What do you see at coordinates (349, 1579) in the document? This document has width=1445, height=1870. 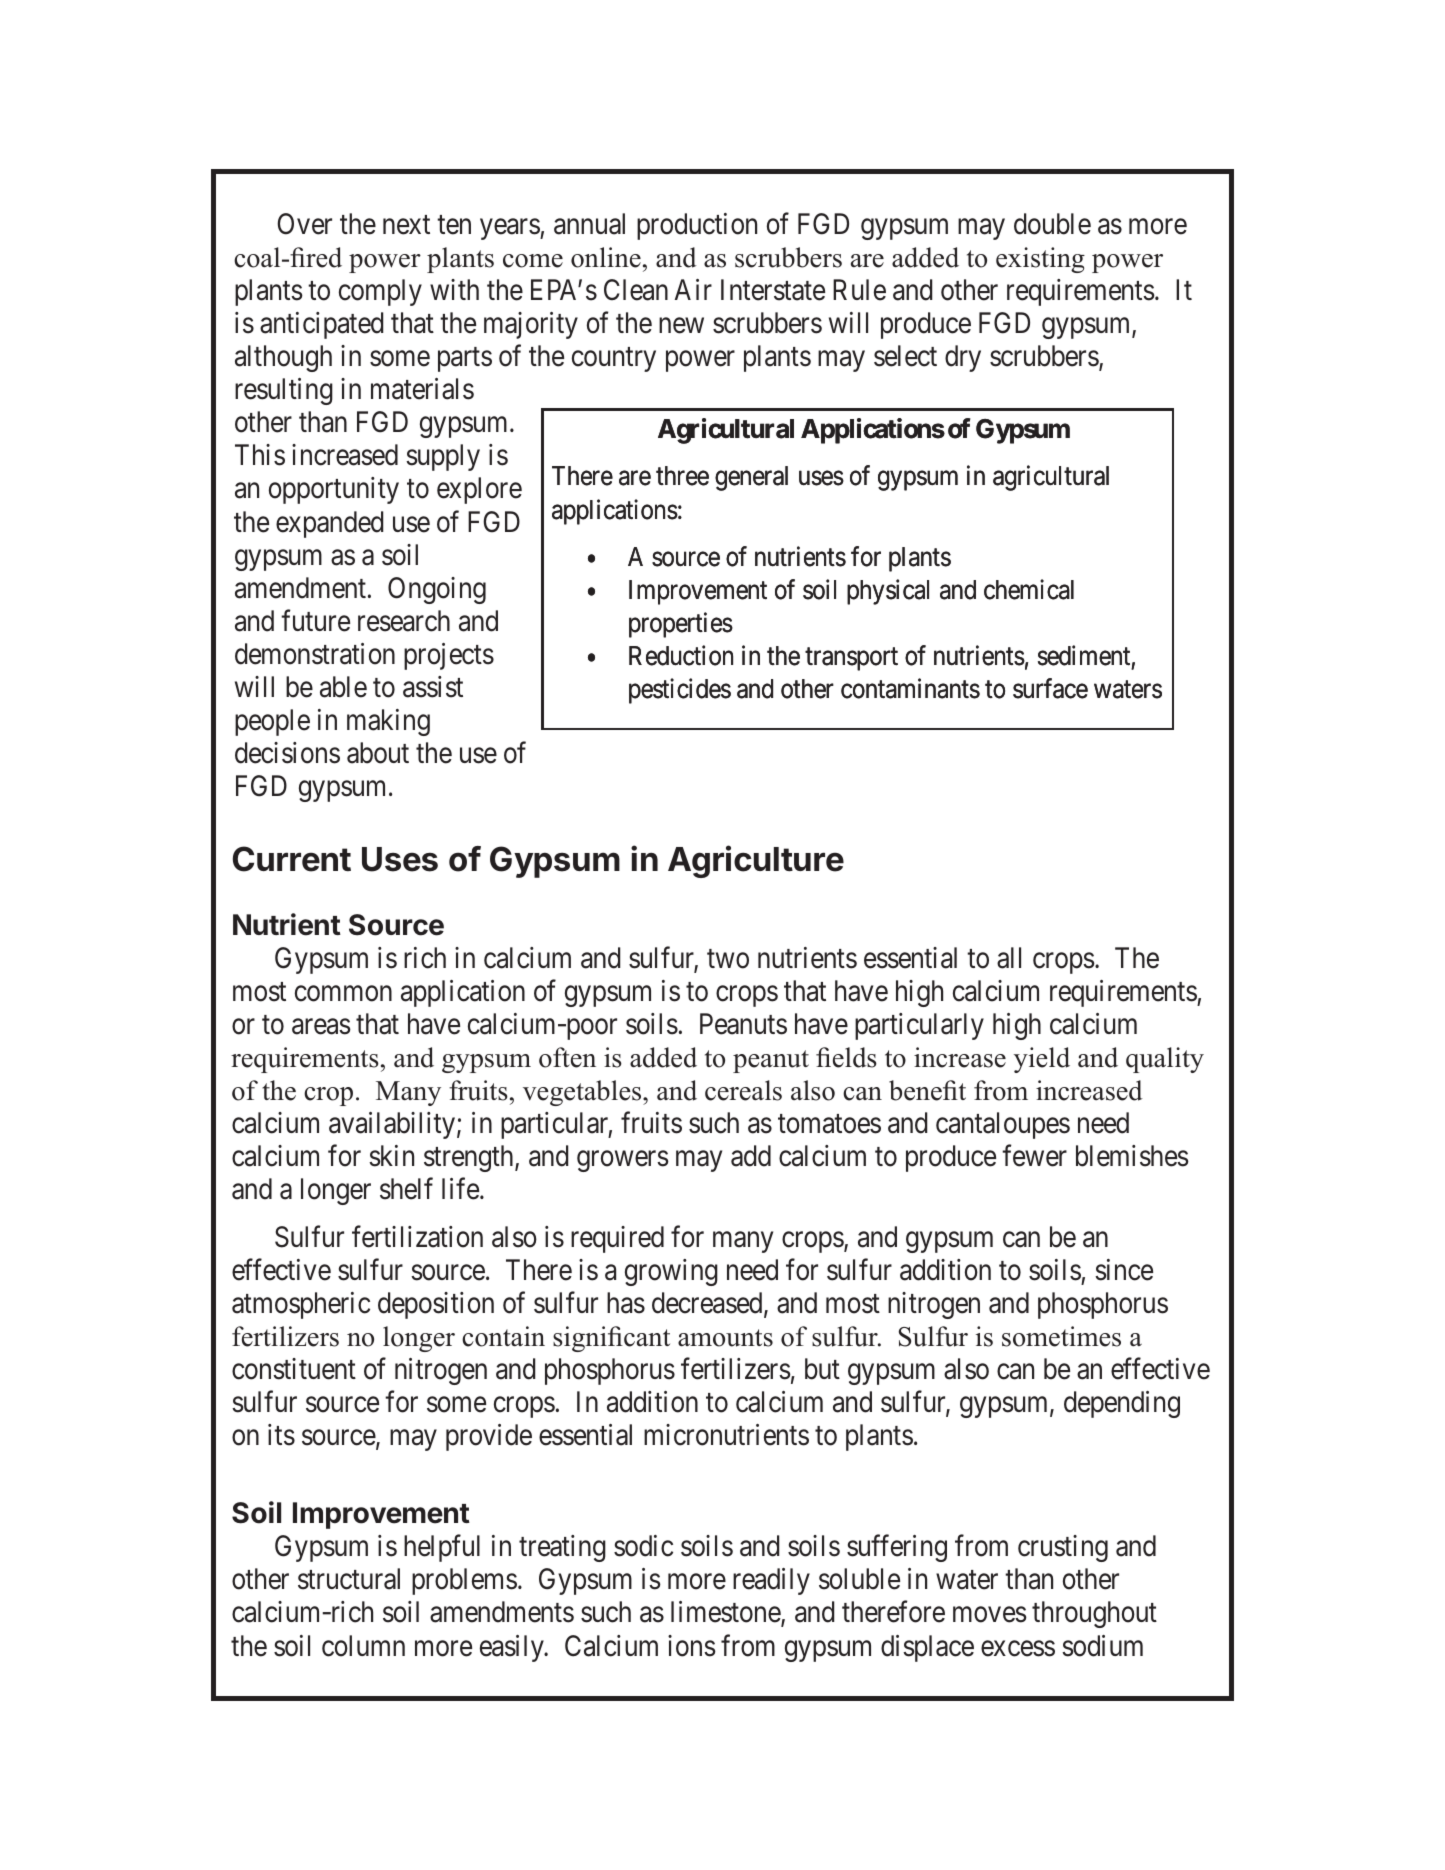 I see `structural` at bounding box center [349, 1579].
